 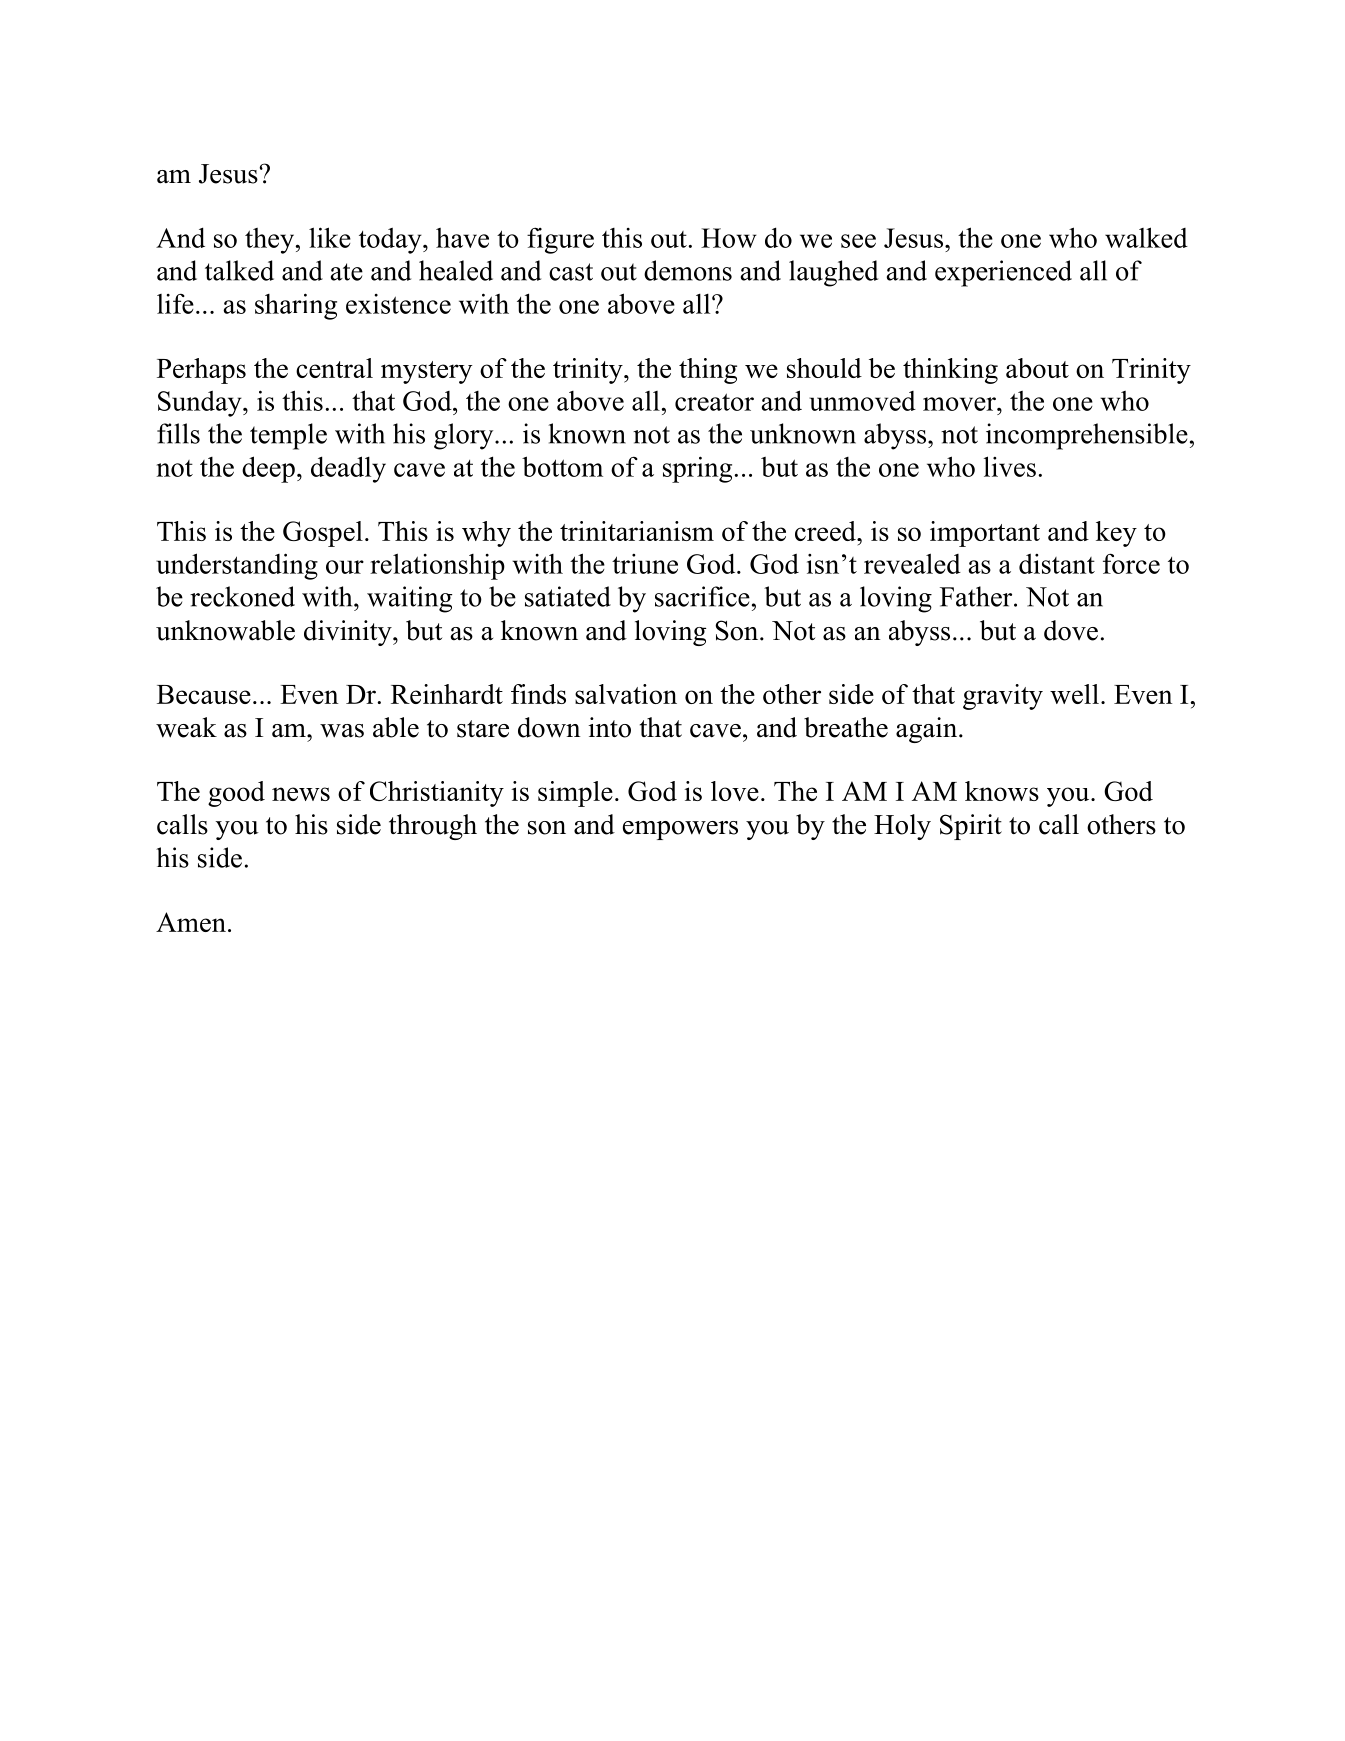 What do you see at coordinates (1087, 436) in the page?
I see `incomprehensible` at bounding box center [1087, 436].
